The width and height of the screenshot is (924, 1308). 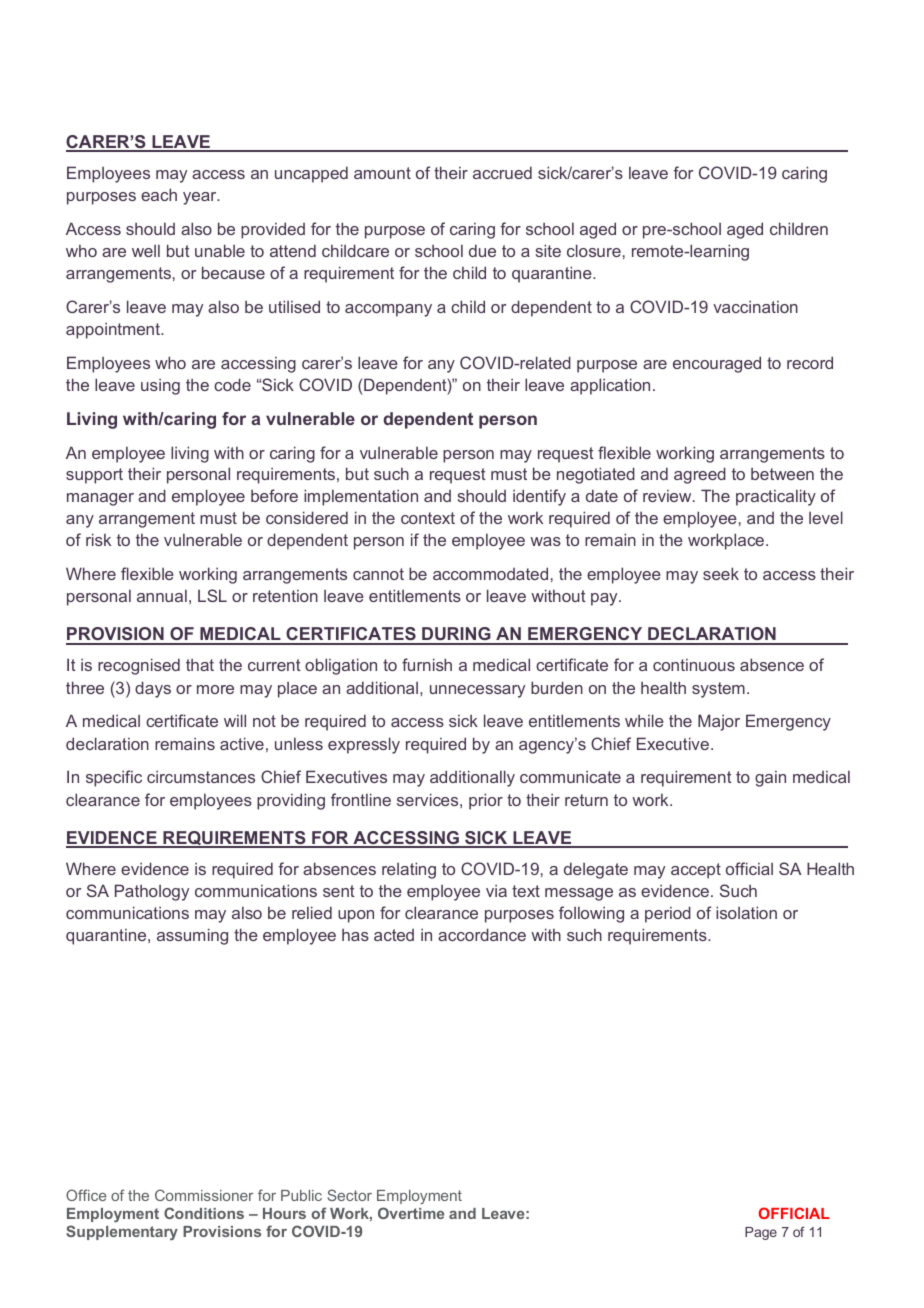 I want to click on gain, so click(x=770, y=779).
